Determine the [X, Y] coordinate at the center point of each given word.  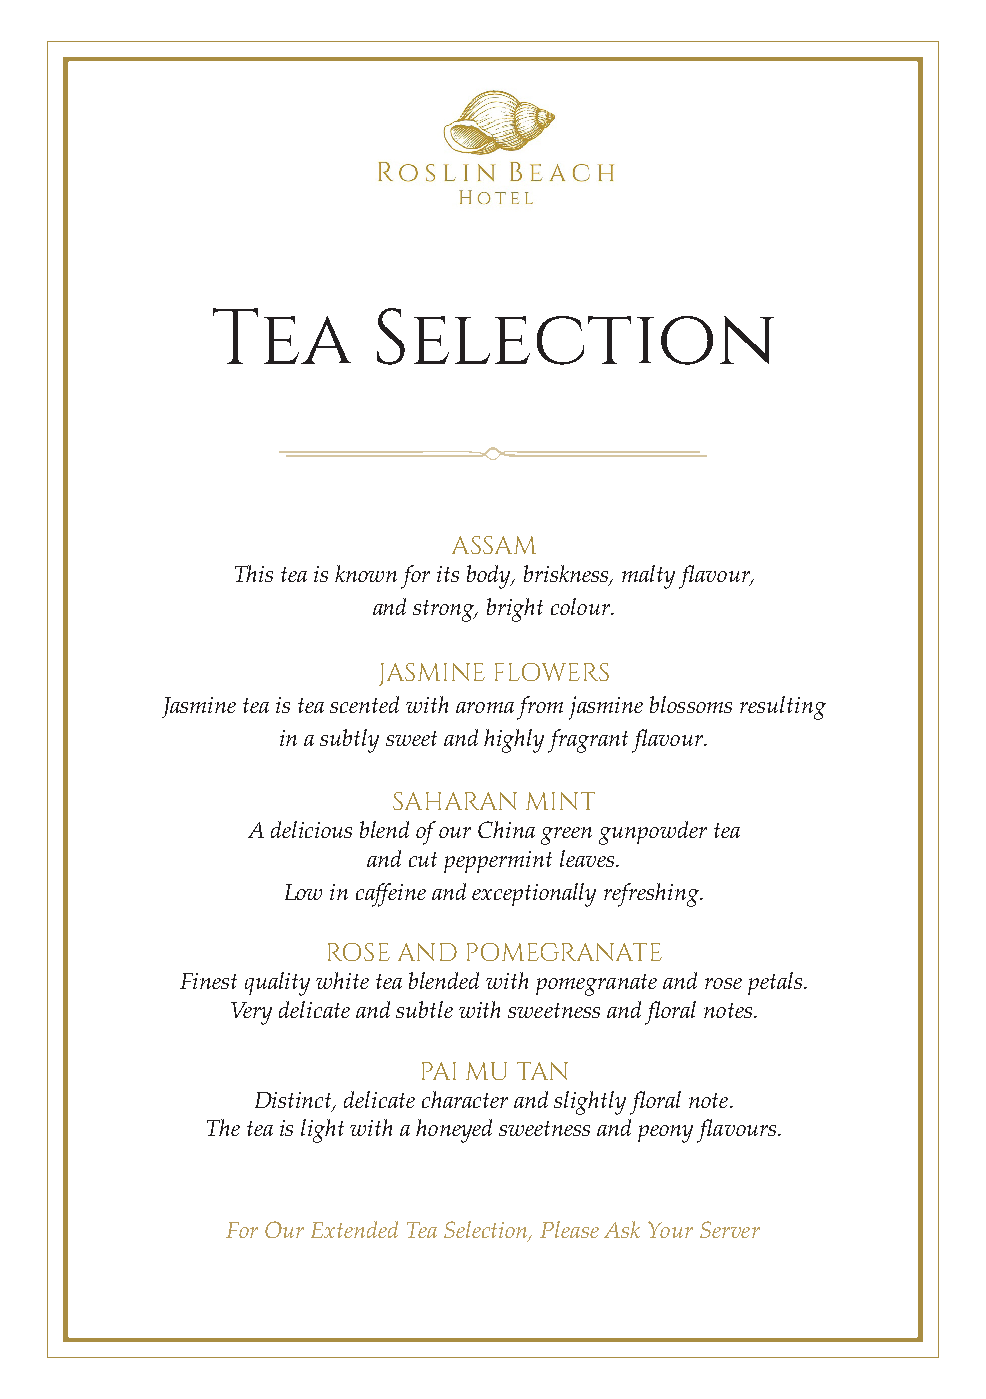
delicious [311, 829]
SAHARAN [455, 801]
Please [569, 1229]
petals [775, 983]
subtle [424, 1009]
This [254, 573]
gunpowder [653, 833]
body [490, 577]
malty [648, 577]
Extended [354, 1229]
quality [277, 984]
